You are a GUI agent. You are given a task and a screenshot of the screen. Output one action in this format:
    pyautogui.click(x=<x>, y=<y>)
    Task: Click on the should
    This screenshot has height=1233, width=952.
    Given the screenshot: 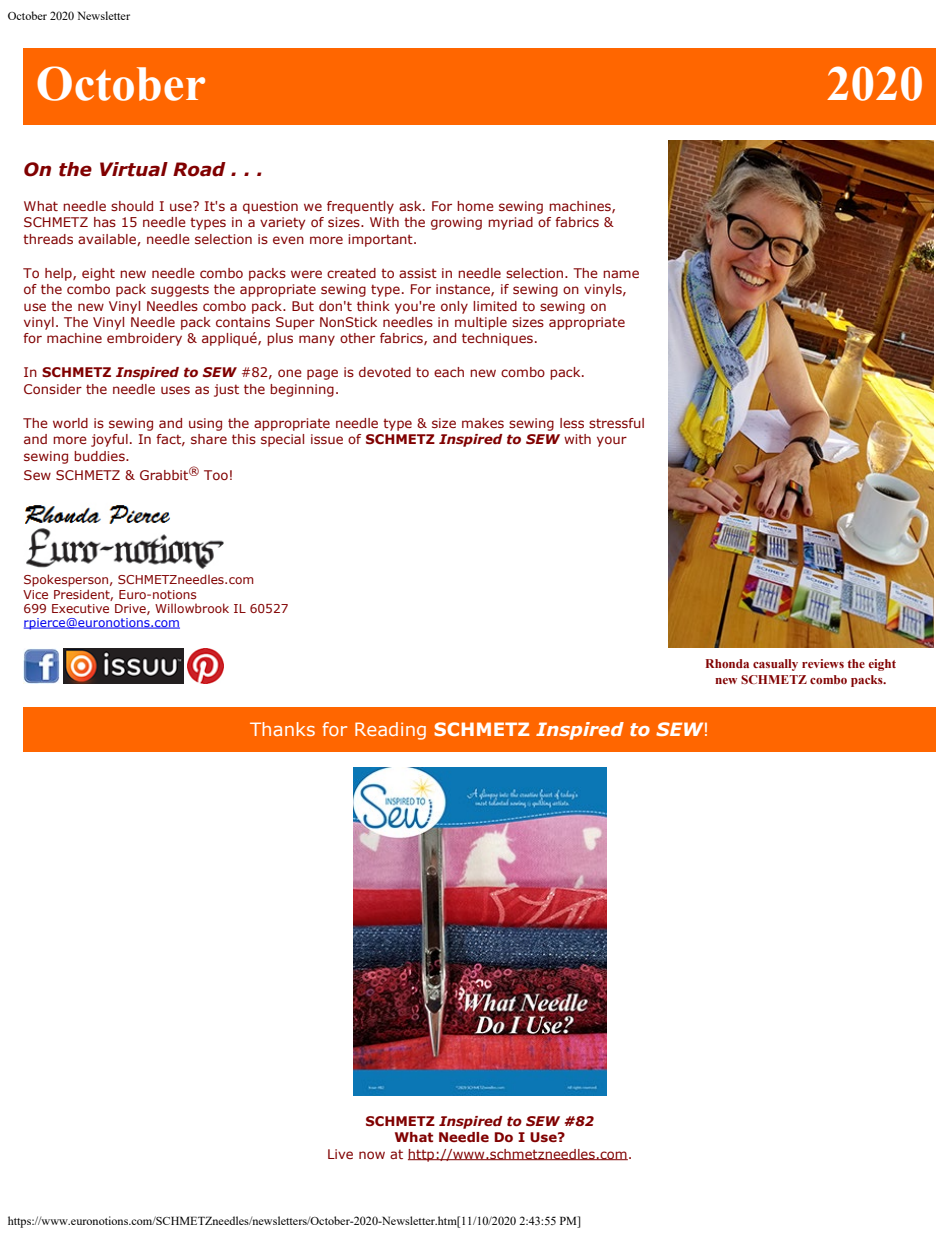 What is the action you would take?
    pyautogui.click(x=132, y=206)
